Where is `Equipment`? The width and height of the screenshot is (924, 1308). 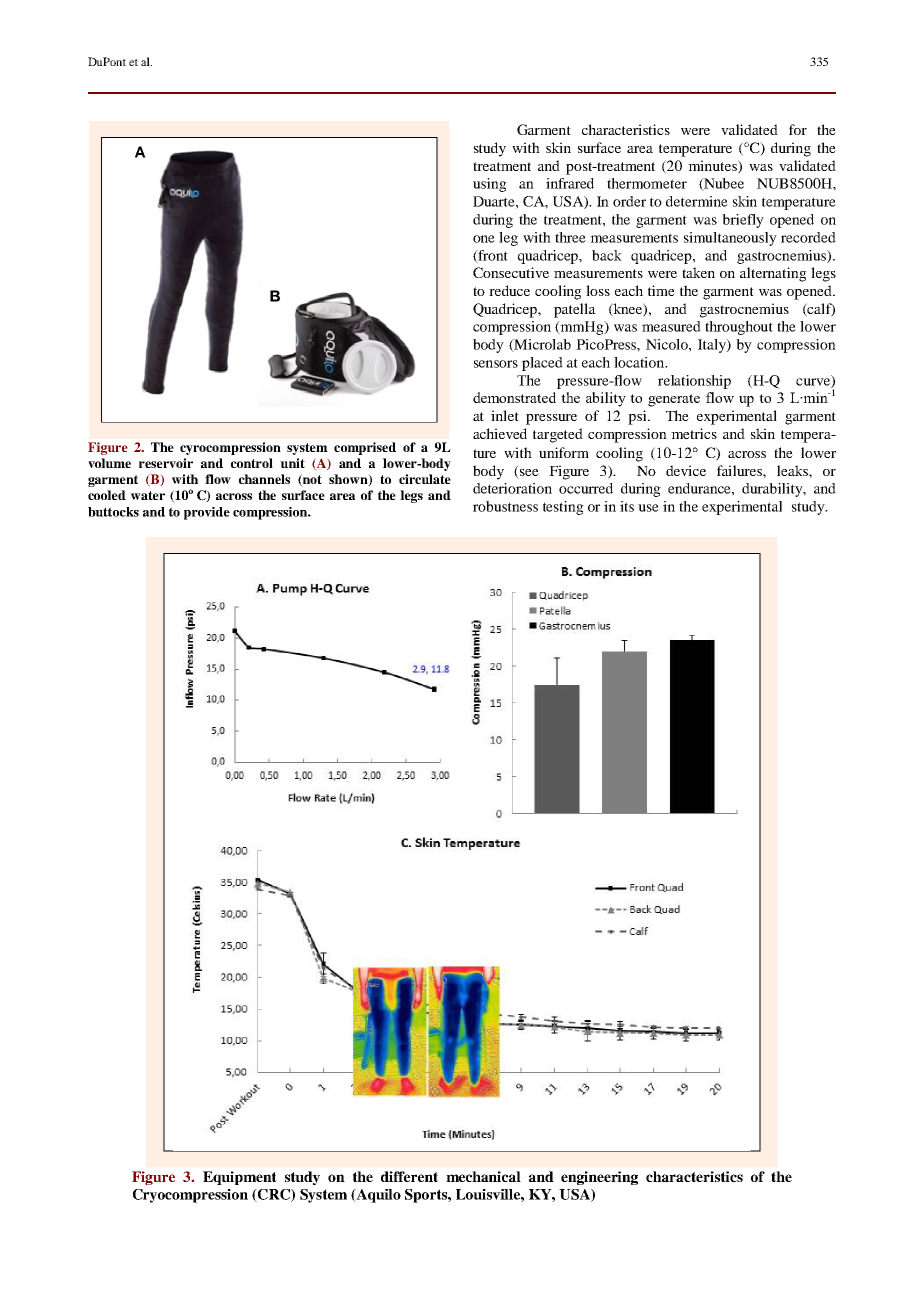
Equipment is located at coordinates (240, 1178).
